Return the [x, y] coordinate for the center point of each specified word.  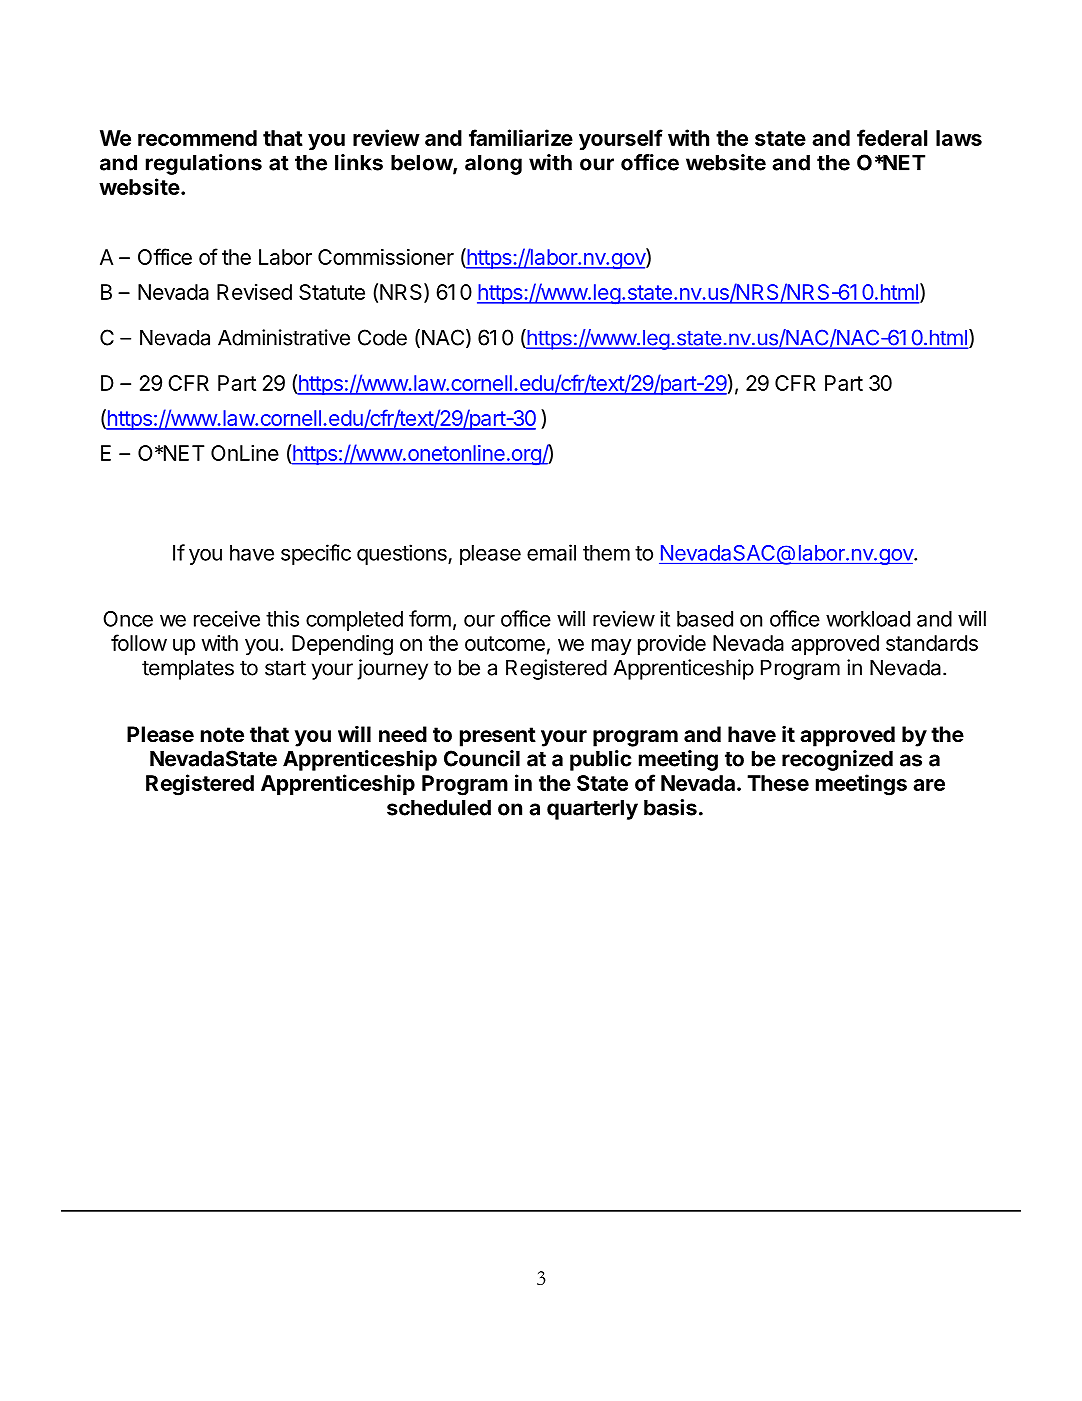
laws [959, 138]
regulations [204, 164]
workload [868, 619]
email [551, 552]
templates [188, 669]
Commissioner [386, 257]
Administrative [284, 337]
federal [892, 137]
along [493, 164]
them [606, 553]
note [222, 734]
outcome [505, 643]
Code [382, 337]
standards [932, 643]
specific [316, 554]
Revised [254, 292]
